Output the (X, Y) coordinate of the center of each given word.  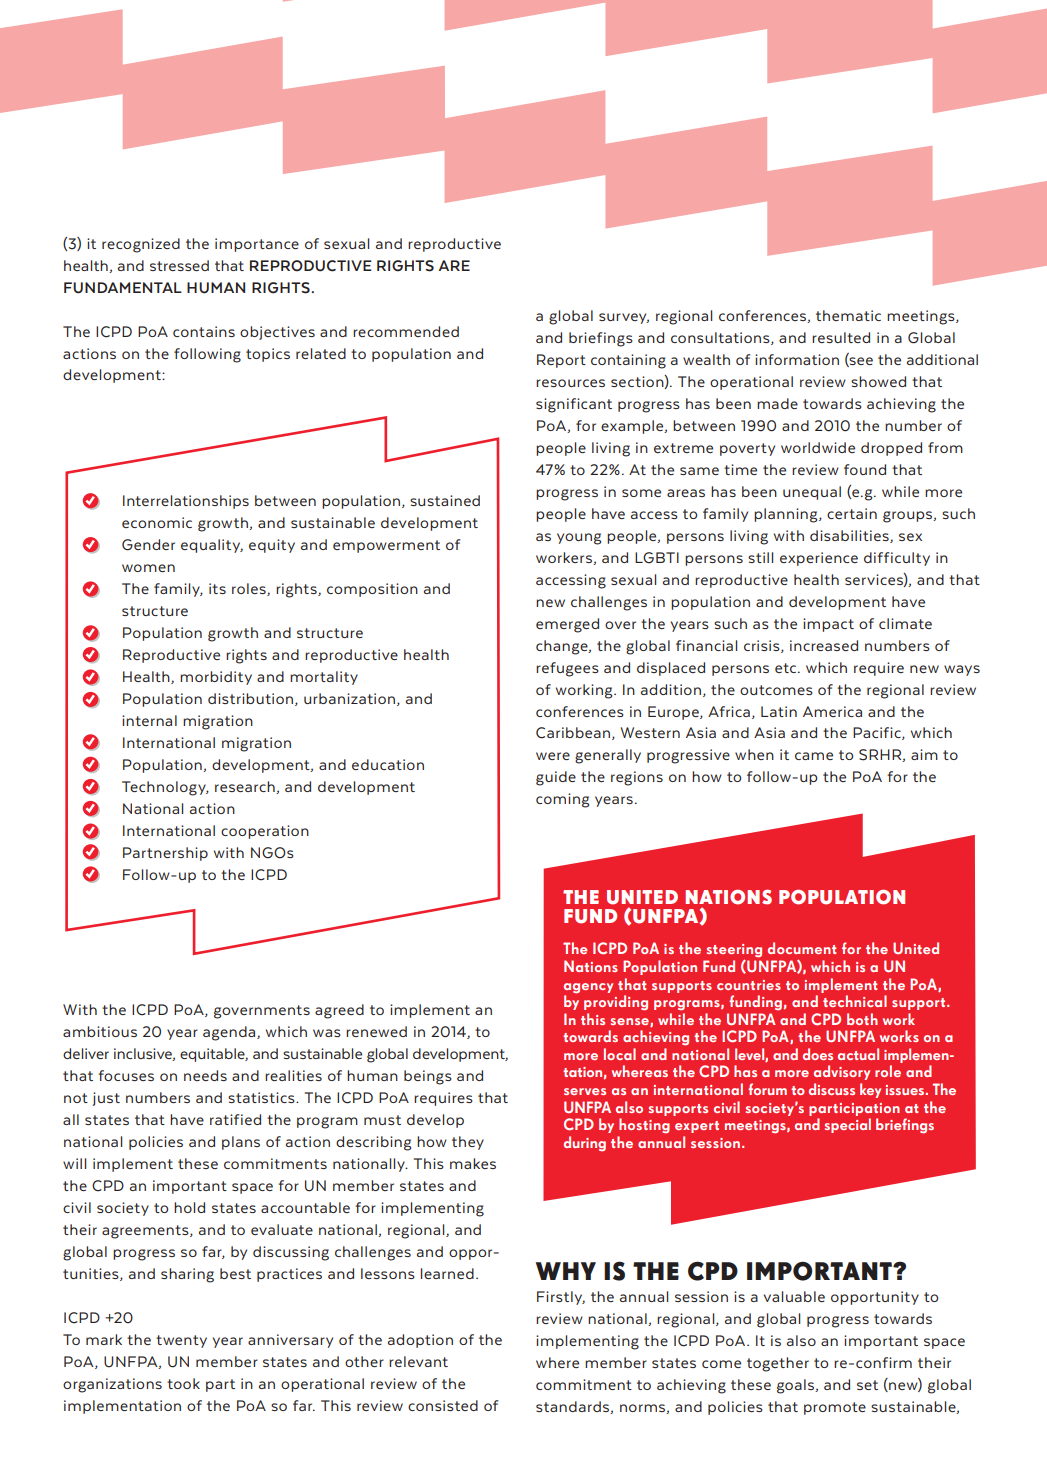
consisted (443, 1405)
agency (588, 988)
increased (824, 645)
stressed (179, 265)
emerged (567, 625)
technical (855, 1001)
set (867, 1385)
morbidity (216, 678)
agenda (230, 1033)
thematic (848, 315)
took (183, 1383)
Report (561, 361)
